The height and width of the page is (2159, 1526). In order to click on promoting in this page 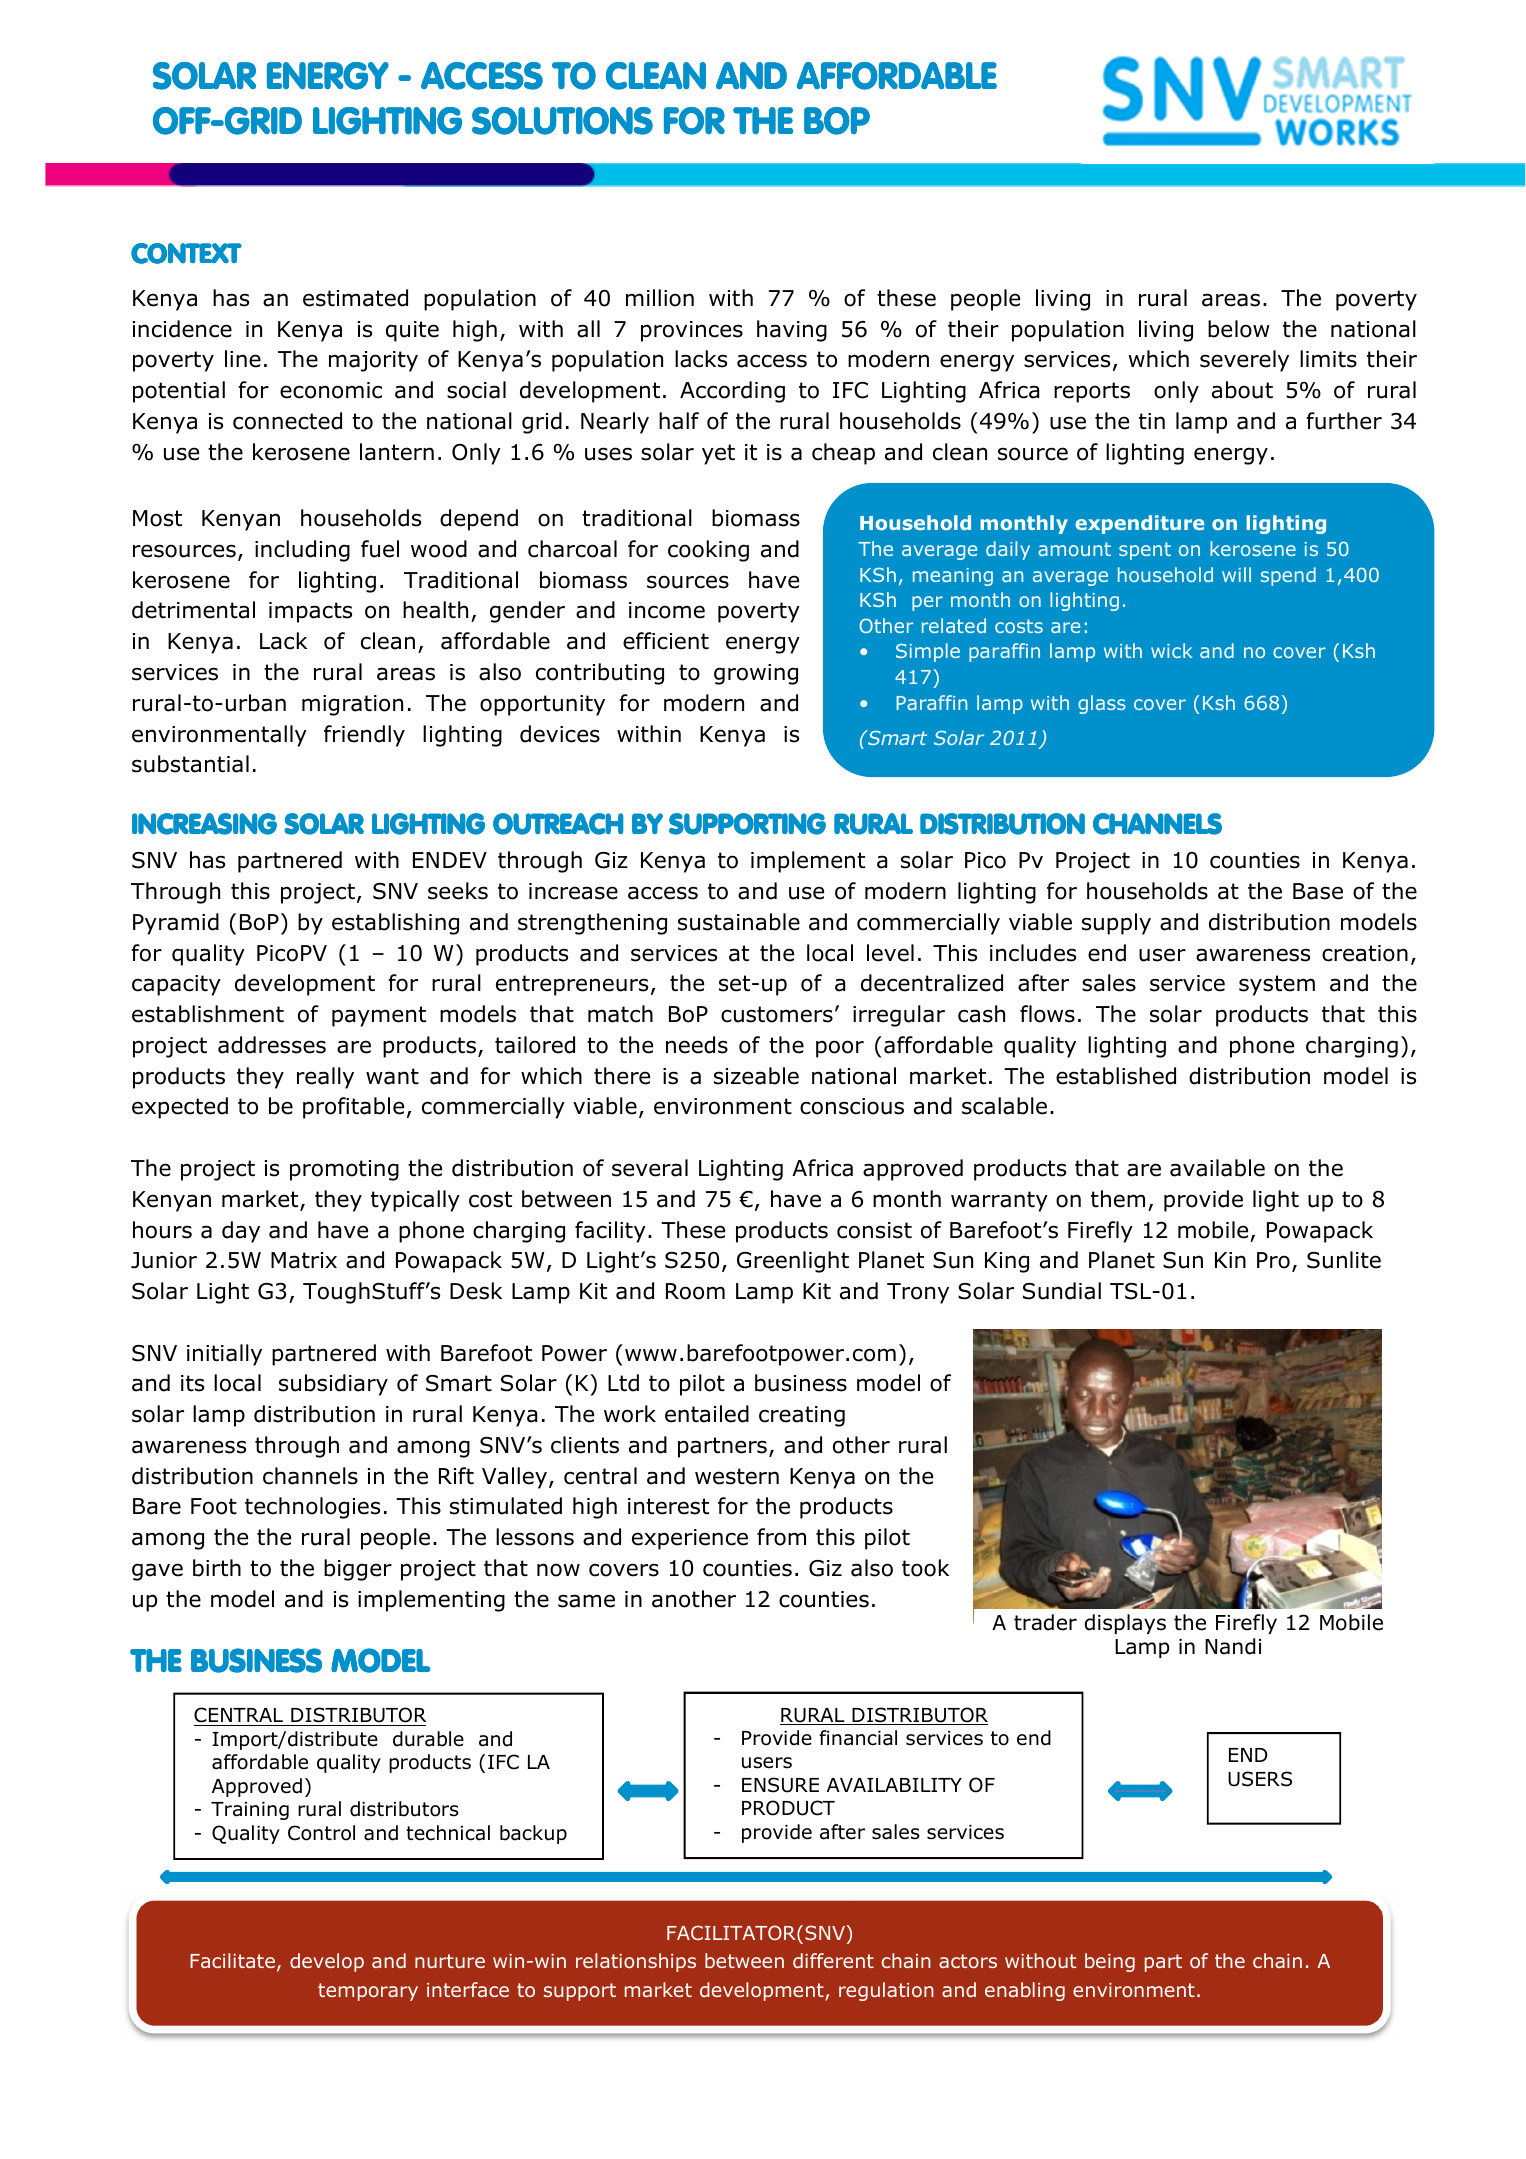, I will do `click(344, 1170)`.
